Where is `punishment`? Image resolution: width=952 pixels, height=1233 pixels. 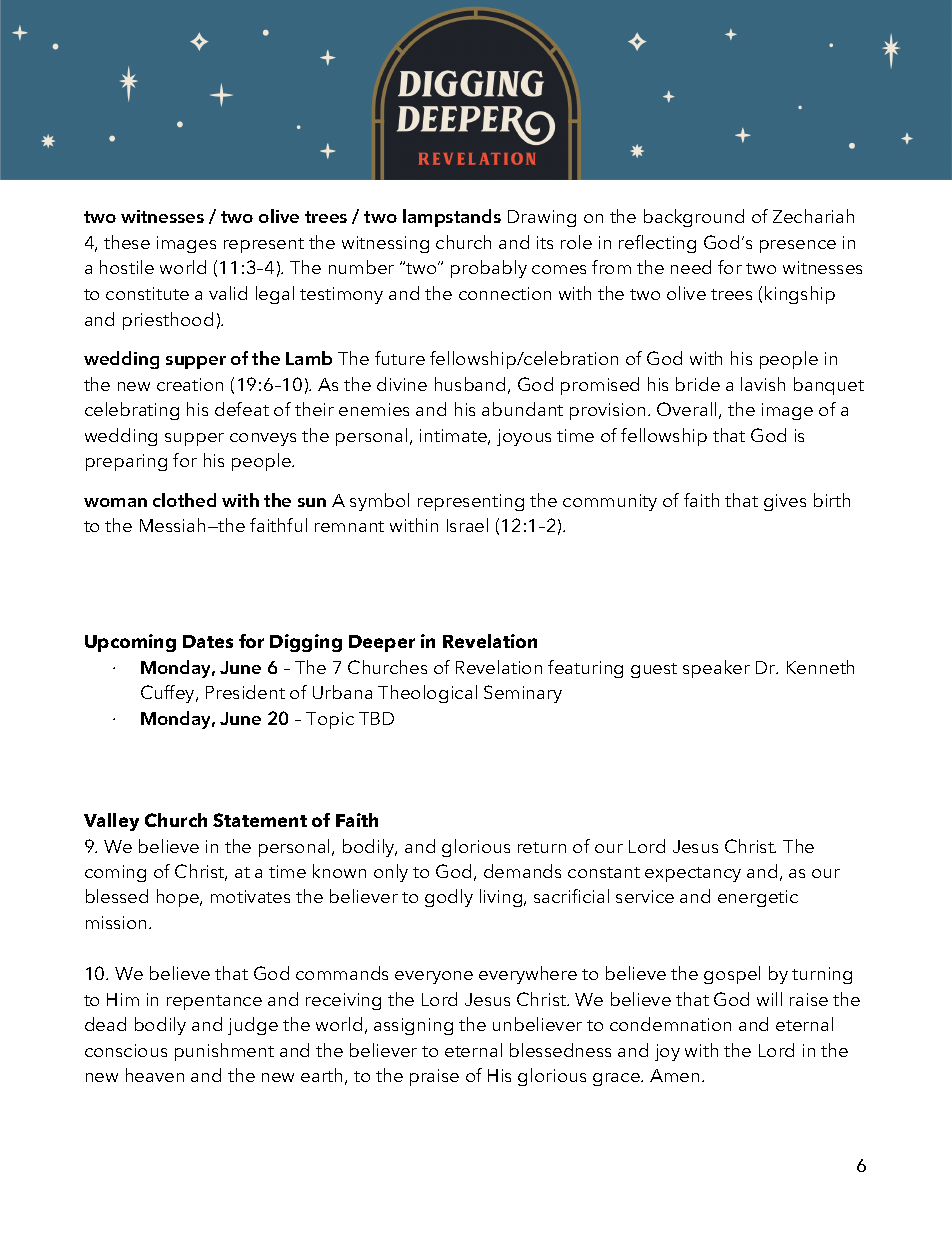 punishment is located at coordinates (224, 1052).
